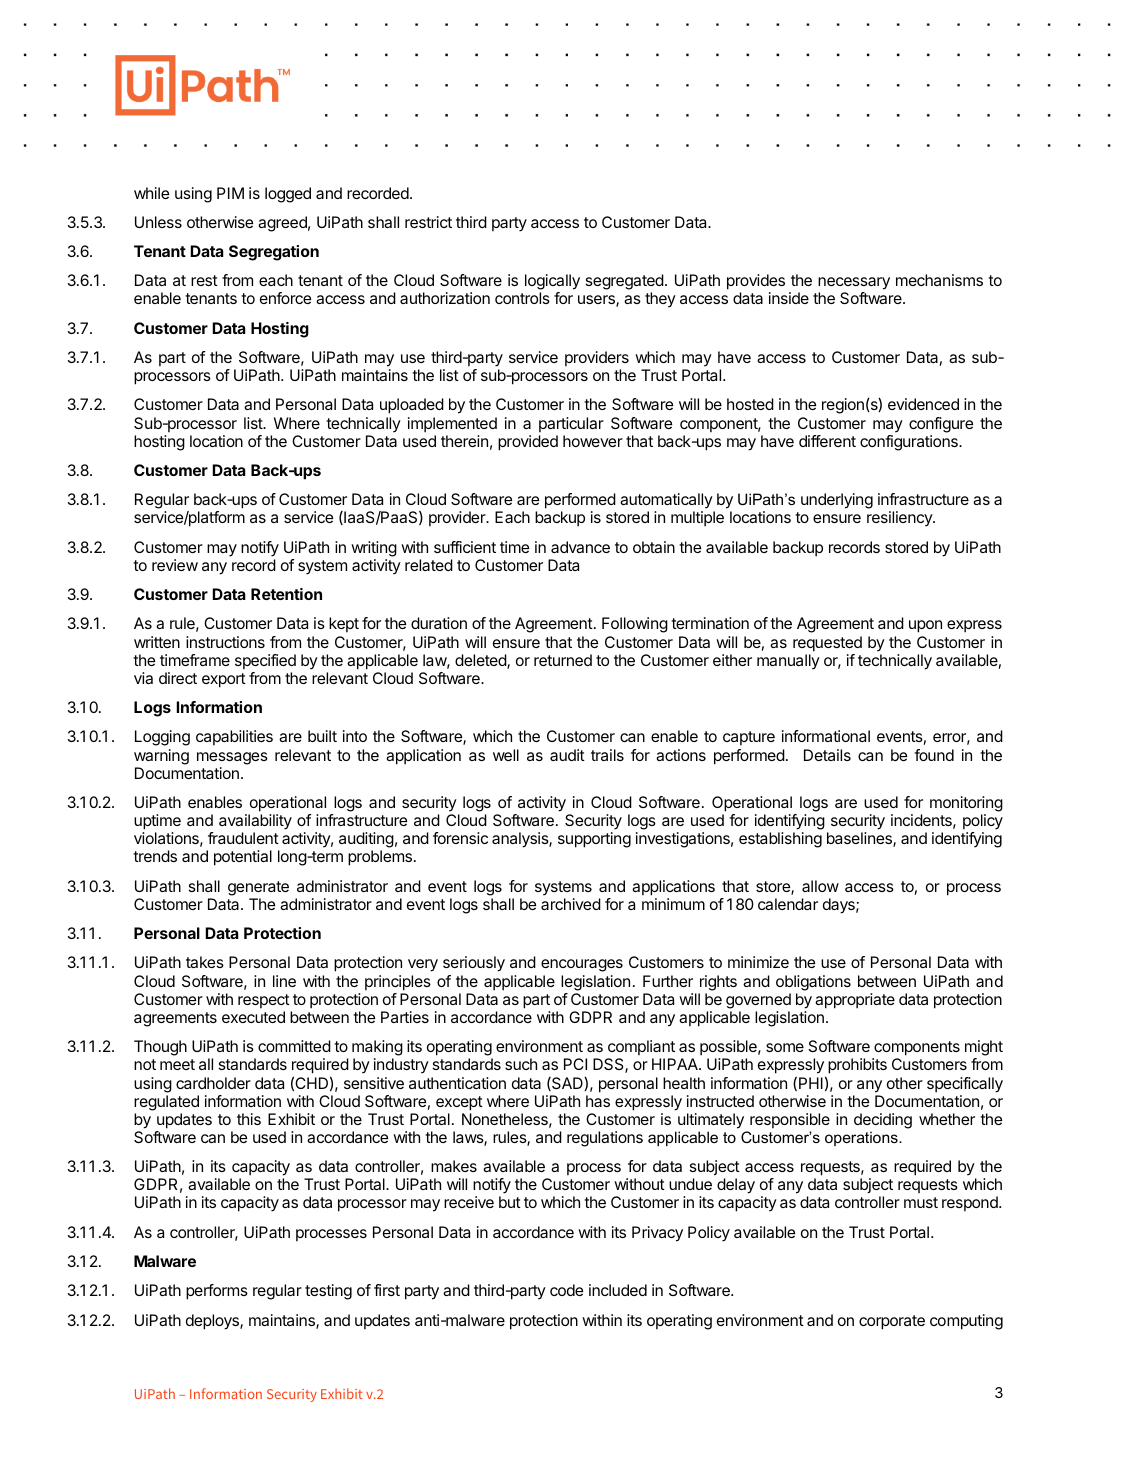  Describe the element at coordinates (575, 1064) in the document. I see `PCI` at that location.
